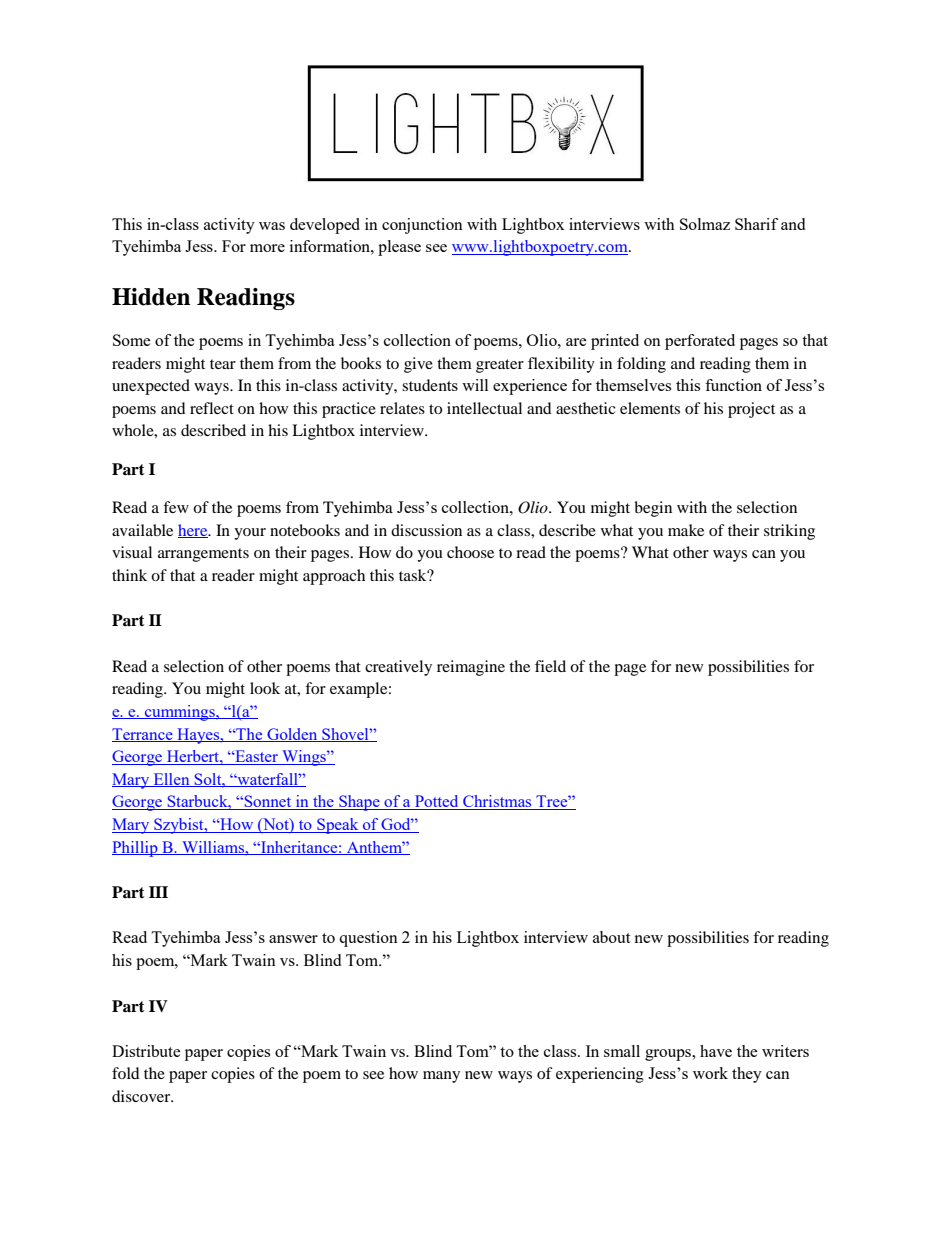  I want to click on Sharif, so click(756, 224).
